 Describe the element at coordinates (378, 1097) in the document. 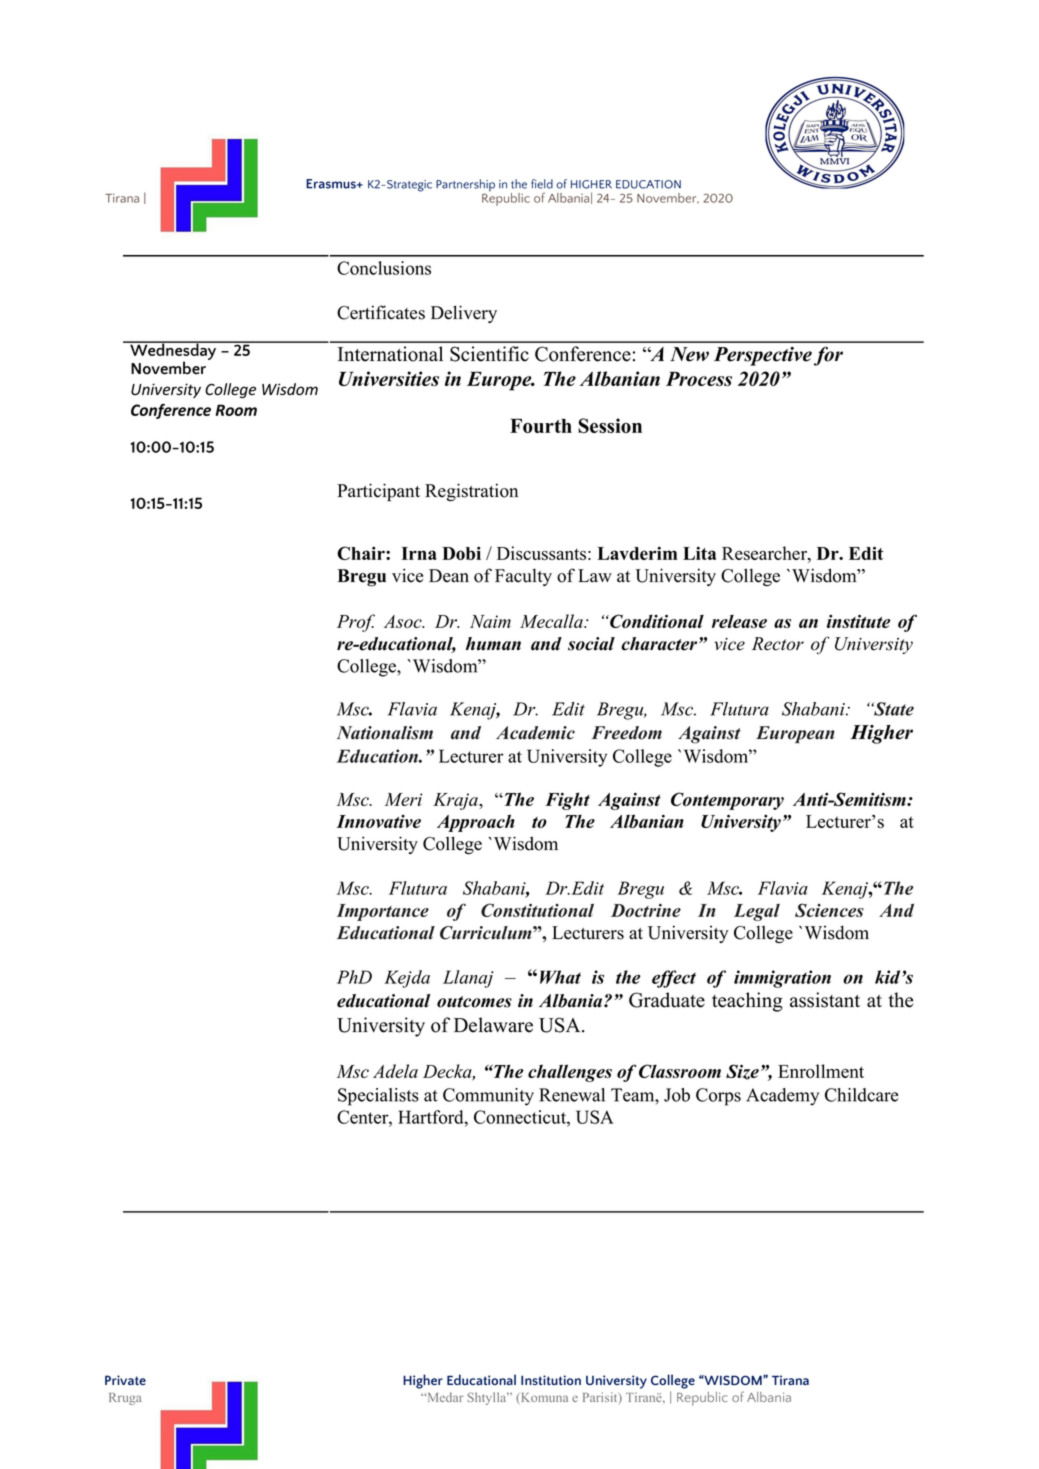

I see `Specialists` at that location.
